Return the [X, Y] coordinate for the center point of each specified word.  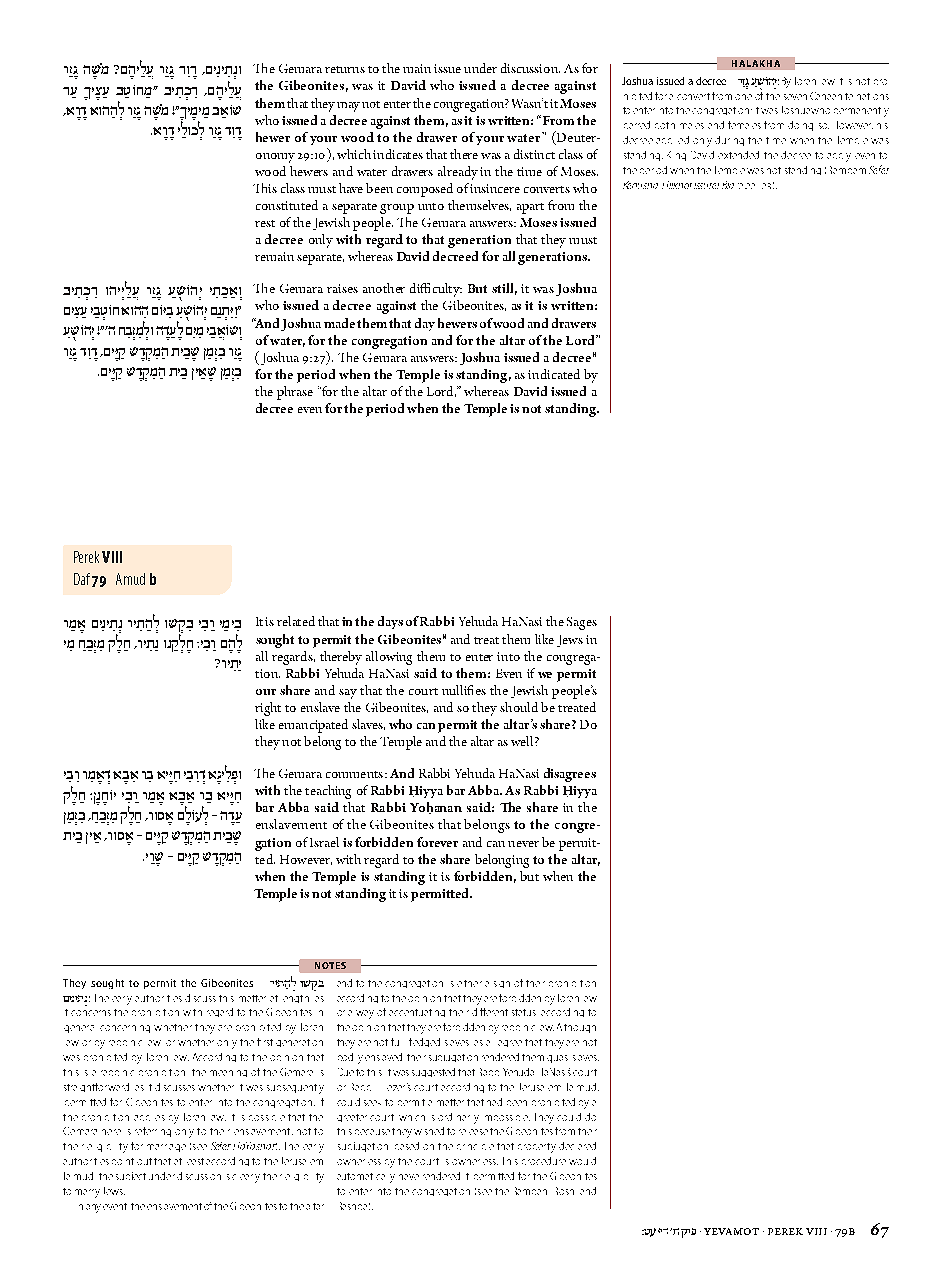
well [523, 741]
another [384, 288]
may [348, 107]
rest [265, 223]
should [519, 707]
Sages [582, 623]
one [743, 97]
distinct [534, 154]
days [390, 622]
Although [576, 1028]
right [268, 709]
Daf [82, 579]
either [469, 983]
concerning [125, 1029]
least [195, 1161]
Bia [728, 185]
